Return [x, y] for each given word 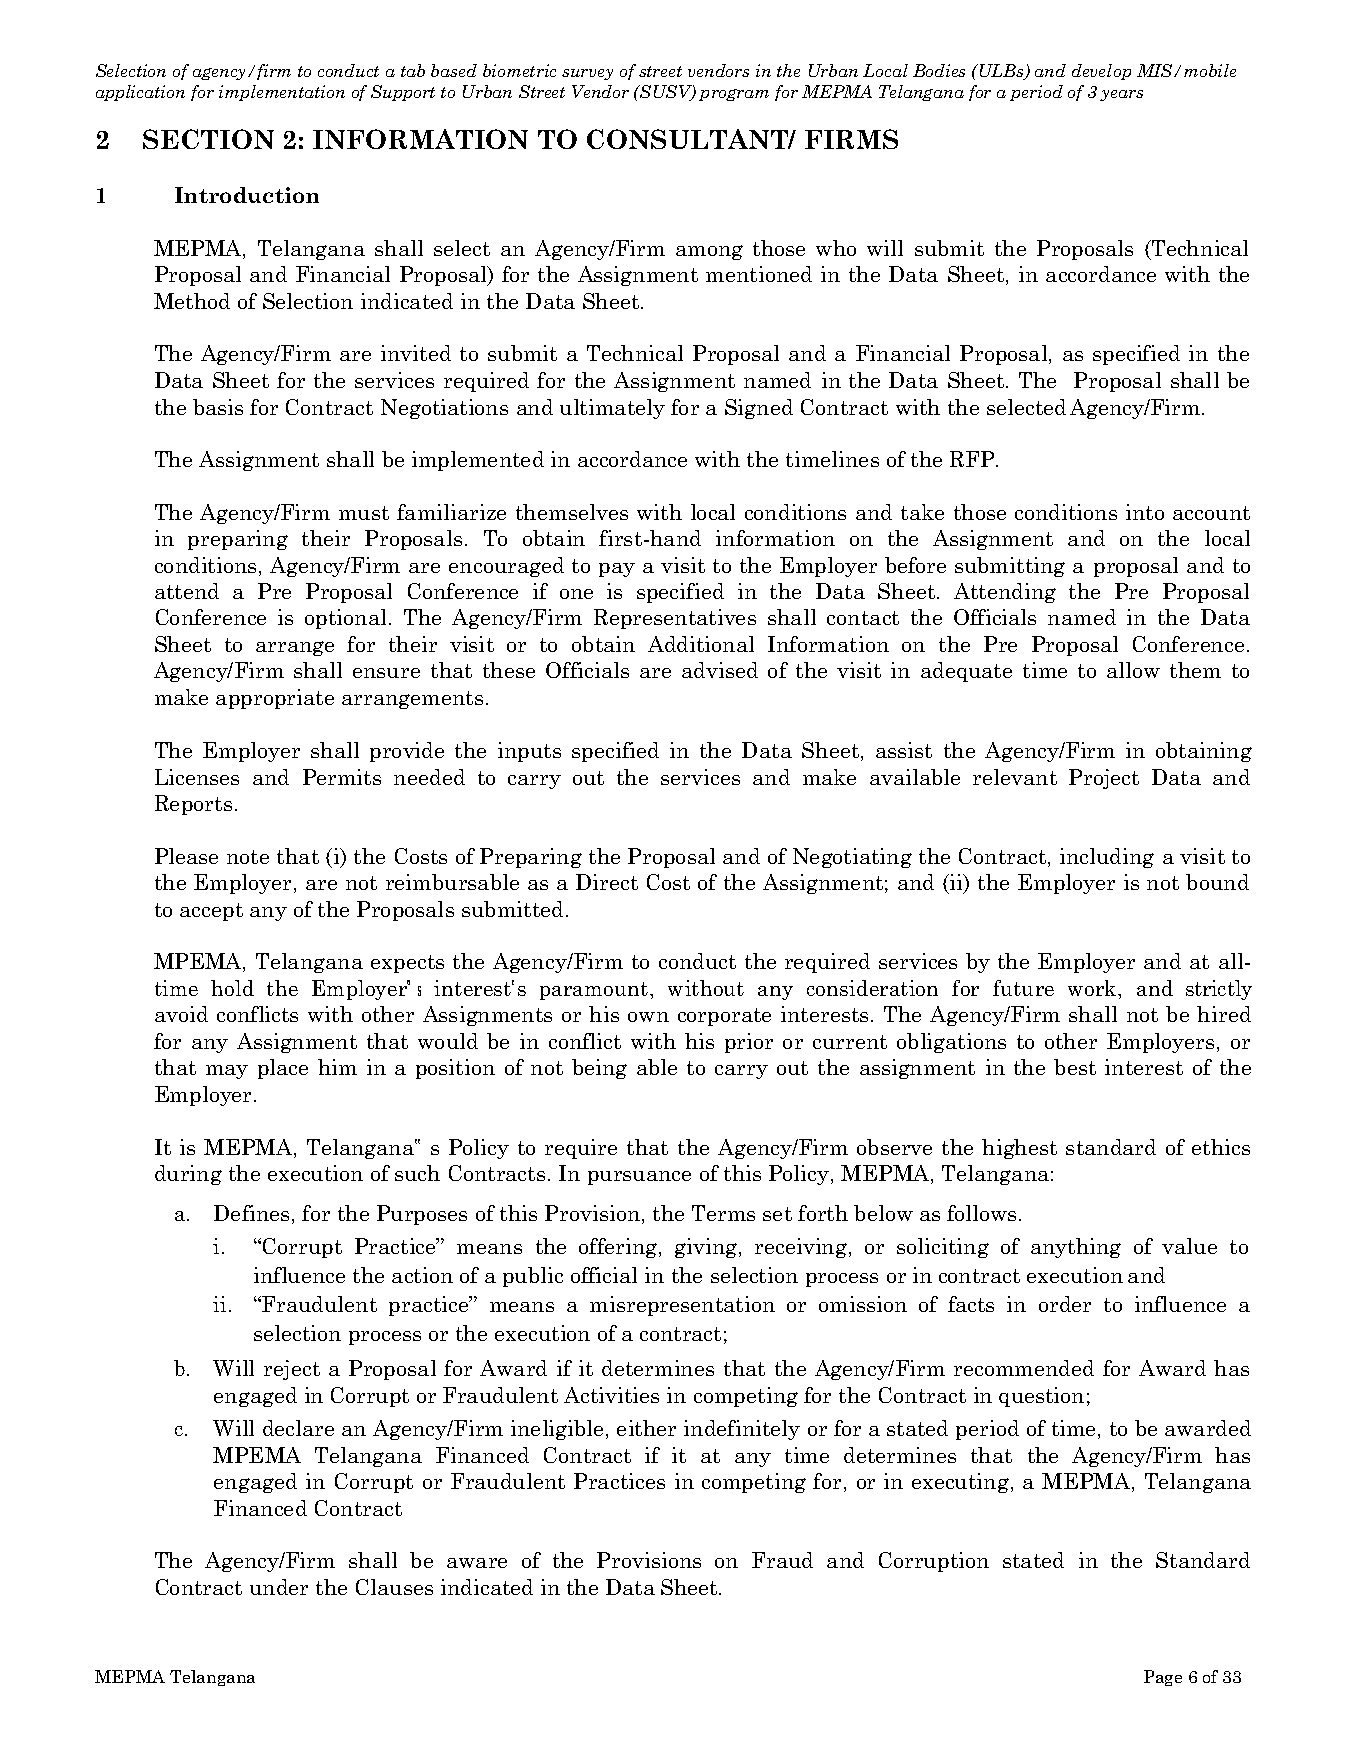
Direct [607, 882]
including [1107, 858]
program [734, 95]
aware [477, 1563]
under [279, 1587]
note [248, 857]
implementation [282, 93]
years [1121, 95]
